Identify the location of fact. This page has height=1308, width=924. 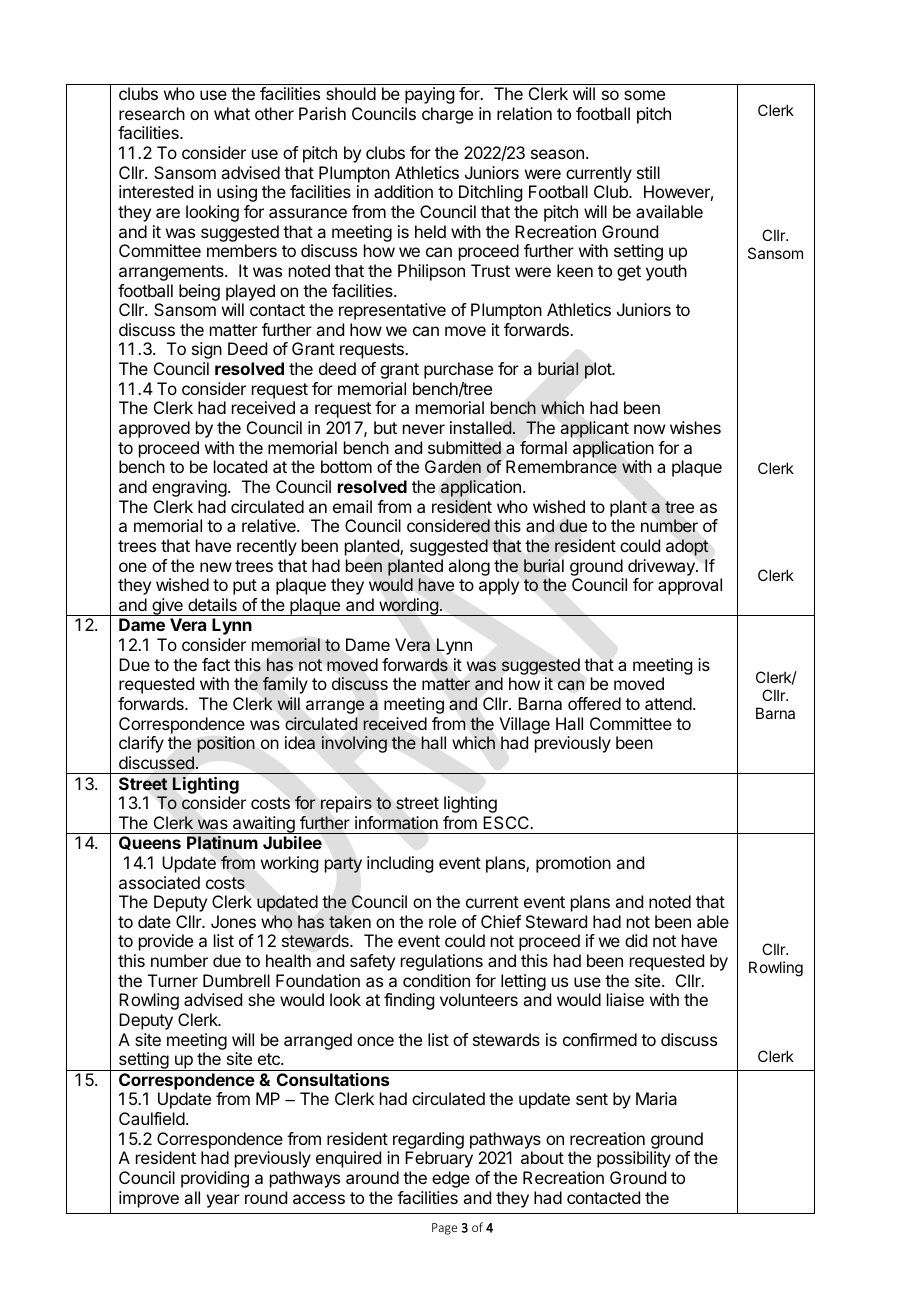
(216, 664).
